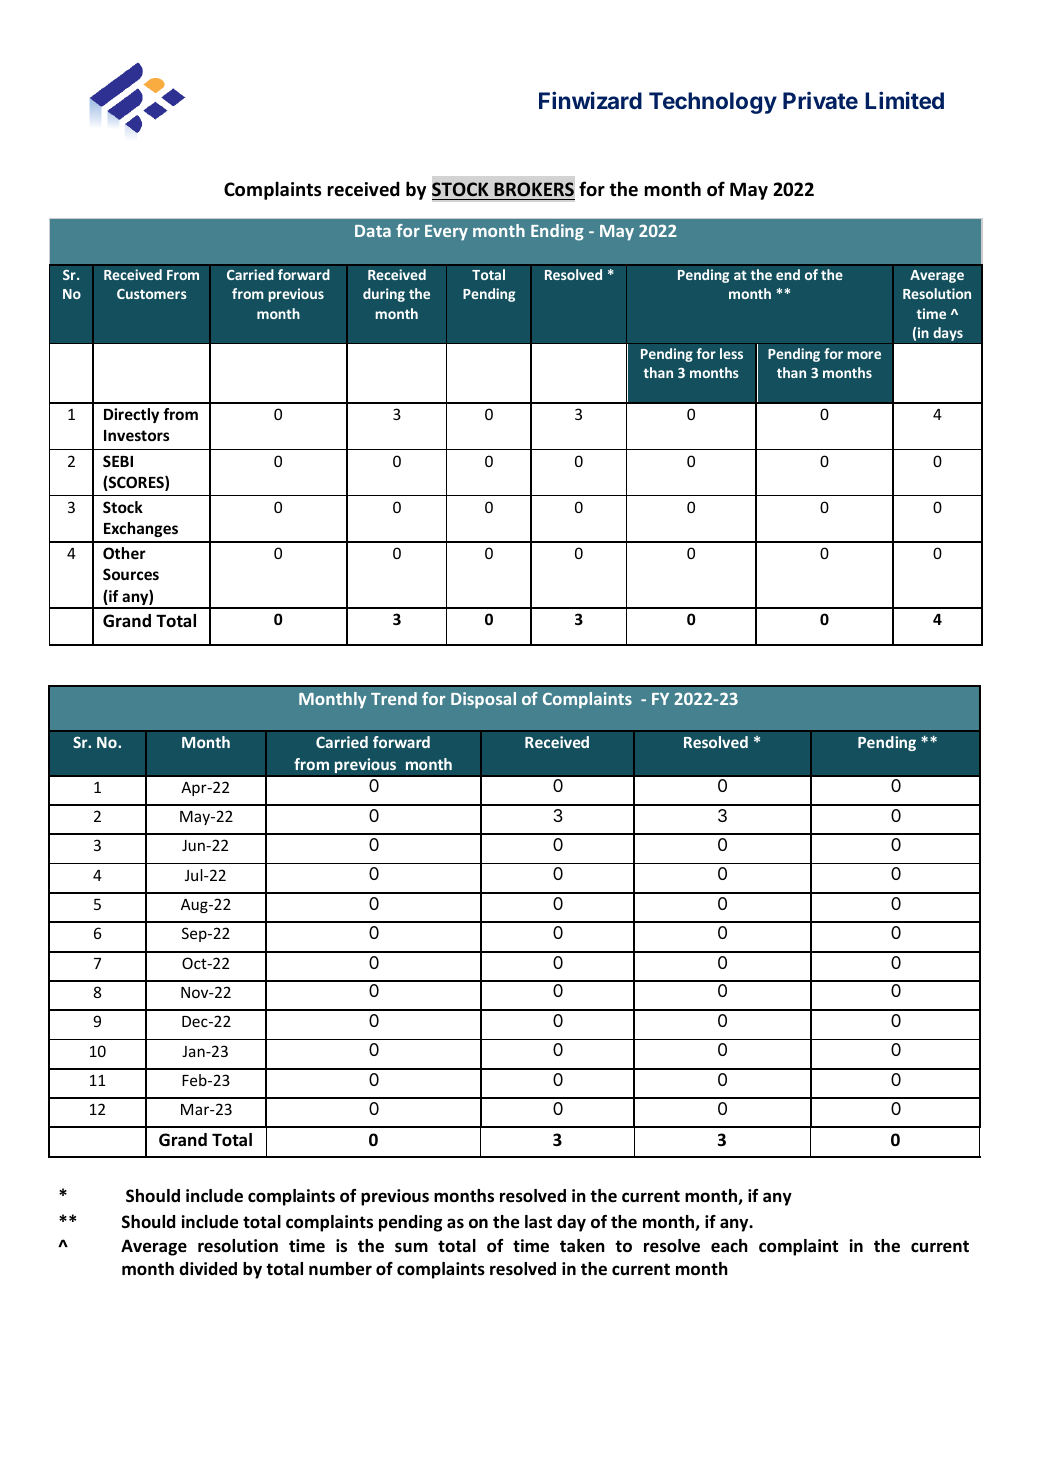 The width and height of the image is (1041, 1473). What do you see at coordinates (373, 231) in the image?
I see `Data` at bounding box center [373, 231].
